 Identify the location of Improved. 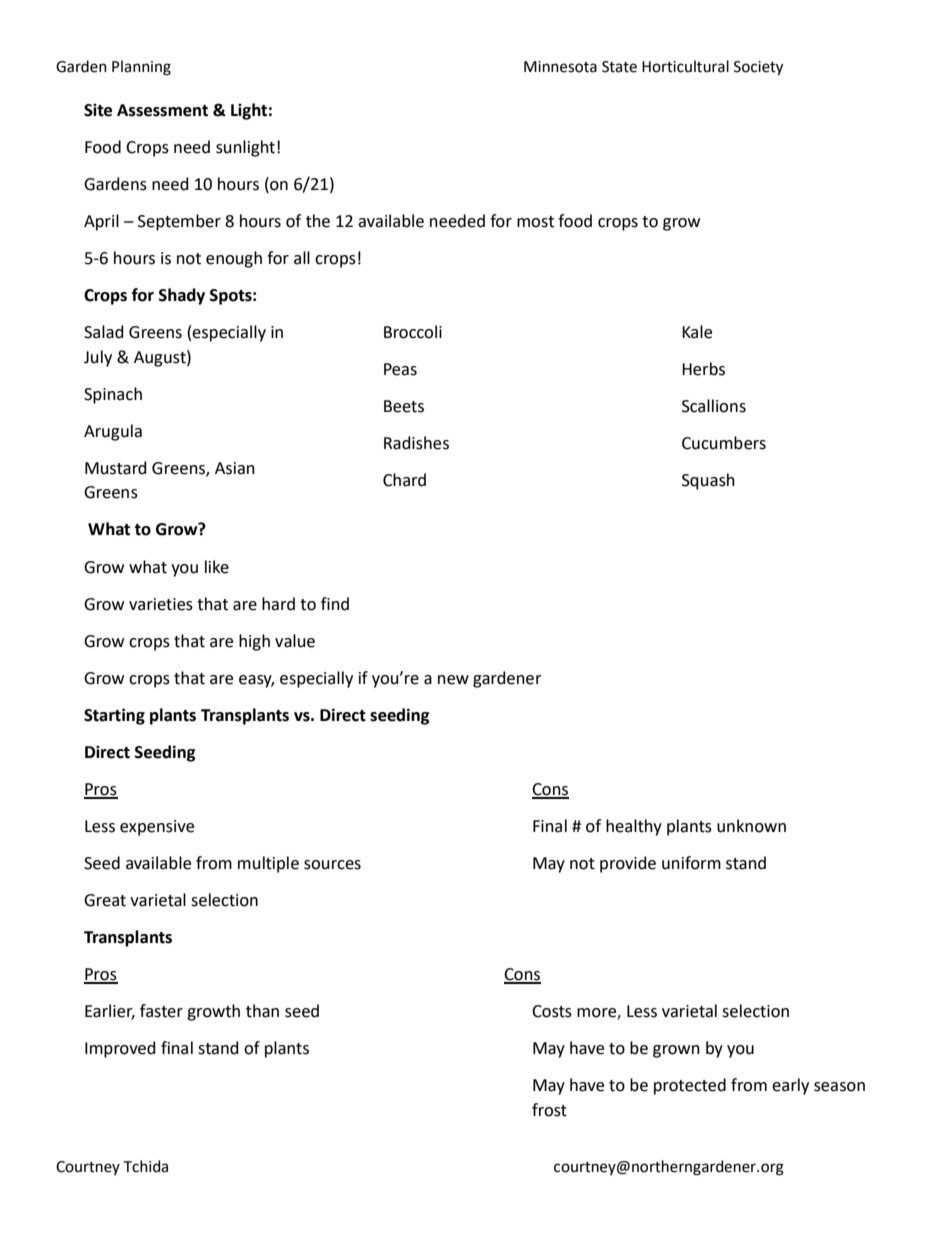
(120, 1049).
